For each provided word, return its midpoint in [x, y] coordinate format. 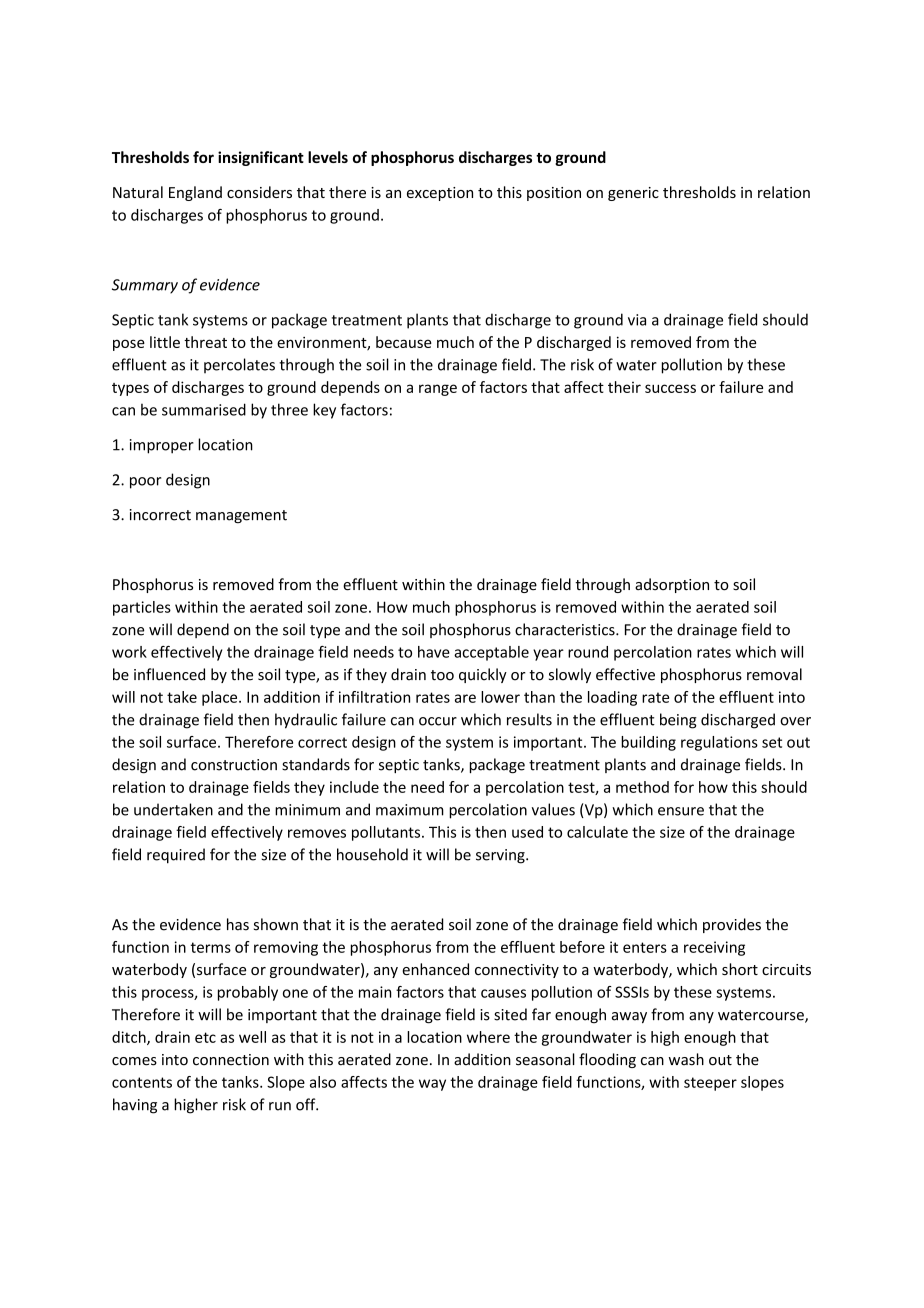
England [195, 193]
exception [440, 194]
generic [633, 194]
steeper [710, 1084]
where [488, 1037]
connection [231, 1060]
